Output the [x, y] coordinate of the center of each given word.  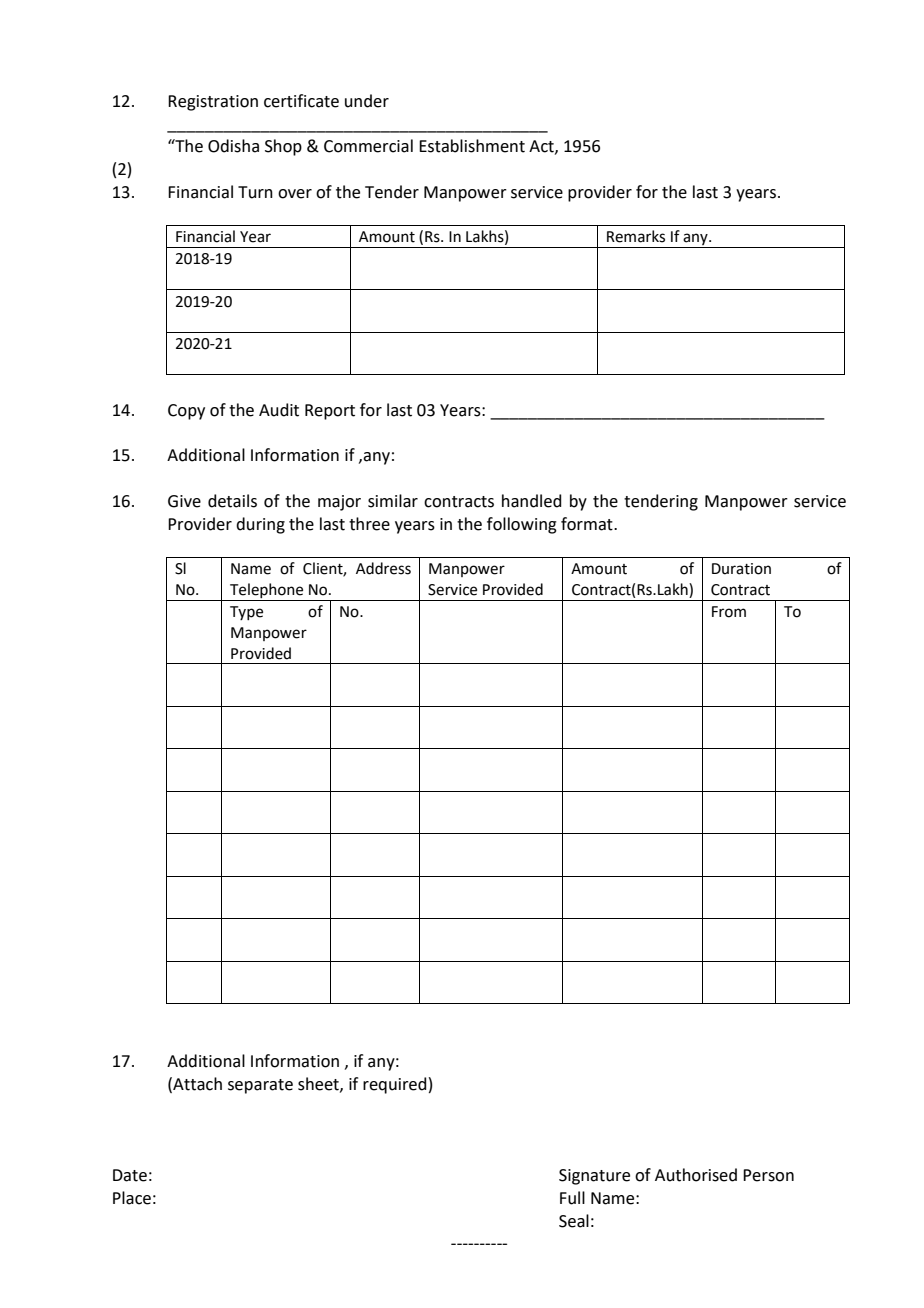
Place [132, 1198]
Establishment [472, 146]
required [395, 1085]
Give [184, 501]
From [729, 612]
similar [393, 501]
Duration [741, 569]
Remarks [636, 236]
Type [246, 613]
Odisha [233, 146]
